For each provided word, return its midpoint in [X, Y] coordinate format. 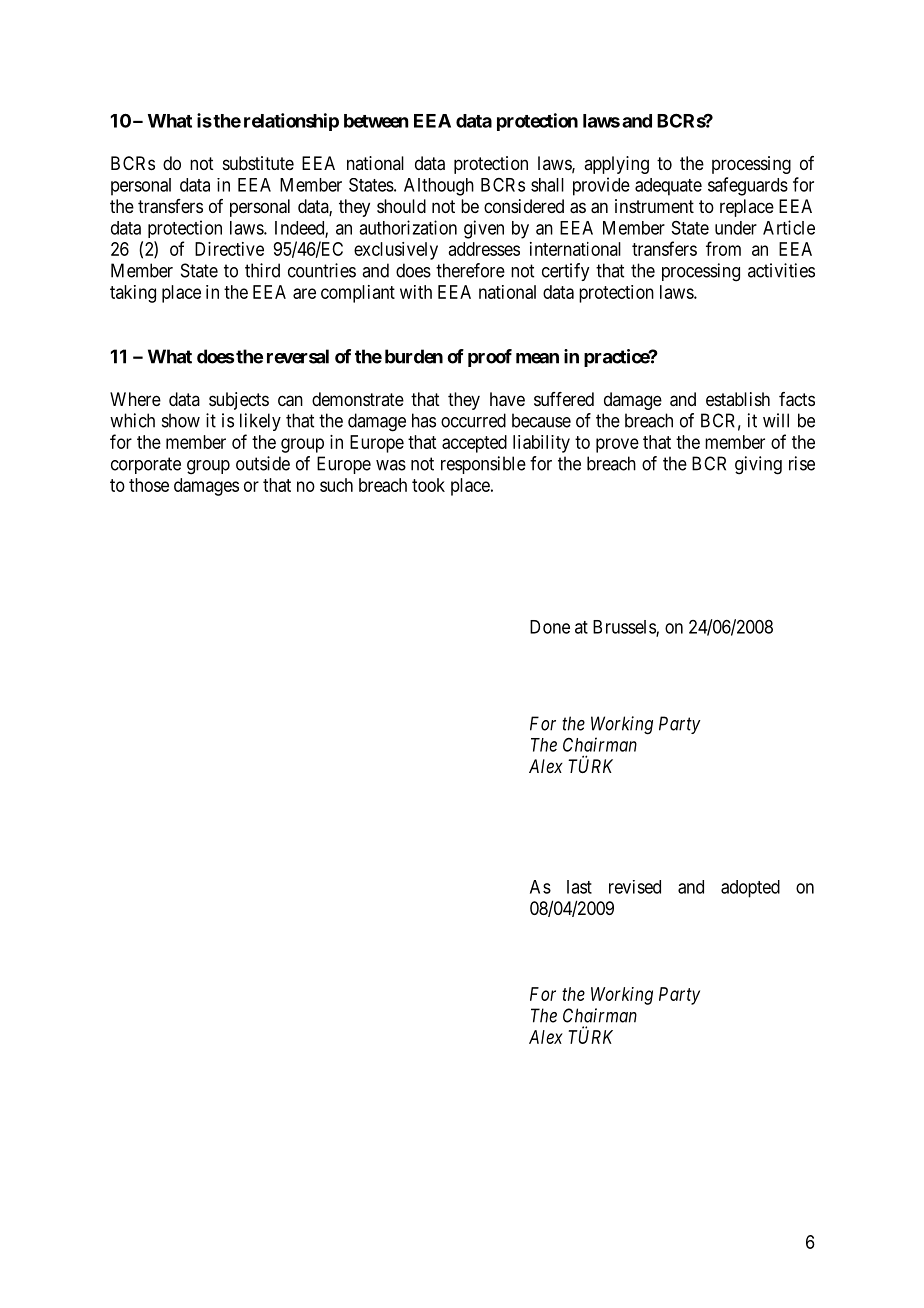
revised [635, 887]
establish [738, 399]
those [149, 485]
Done [550, 627]
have [507, 399]
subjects [239, 401]
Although [439, 187]
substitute [258, 163]
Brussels [625, 628]
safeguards [748, 186]
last [579, 887]
